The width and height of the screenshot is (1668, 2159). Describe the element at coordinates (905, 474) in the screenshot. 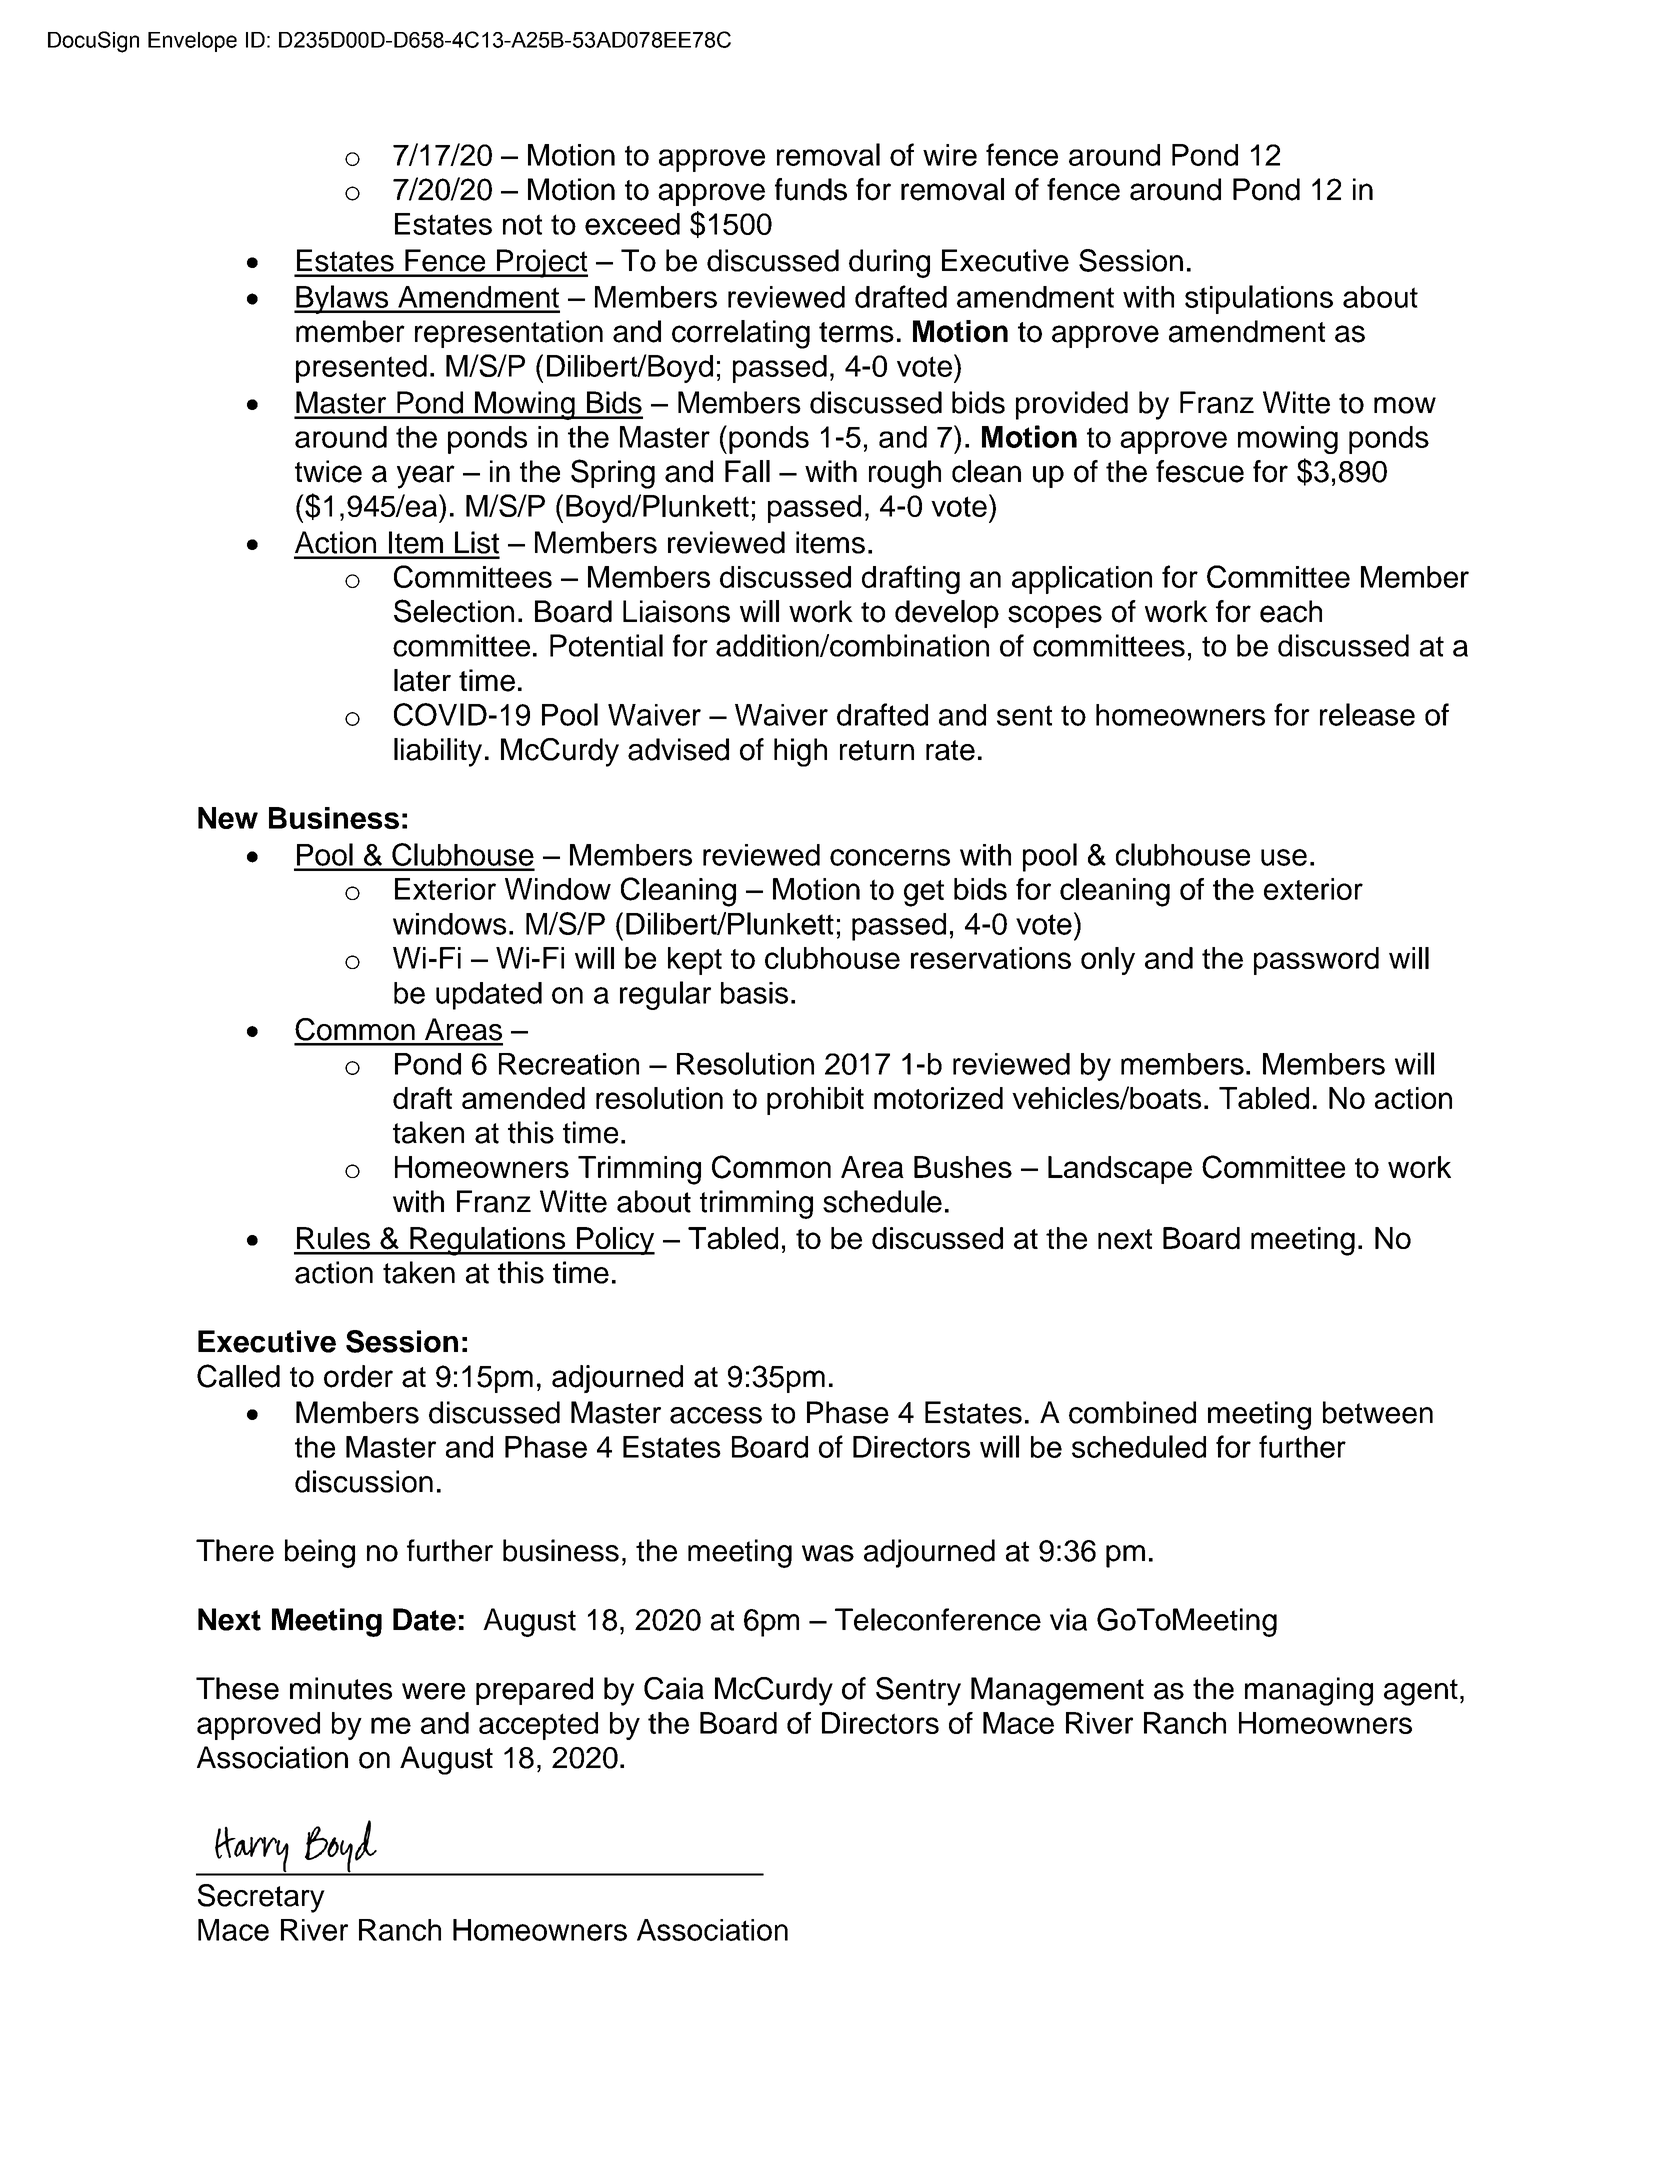

I see `rough` at that location.
